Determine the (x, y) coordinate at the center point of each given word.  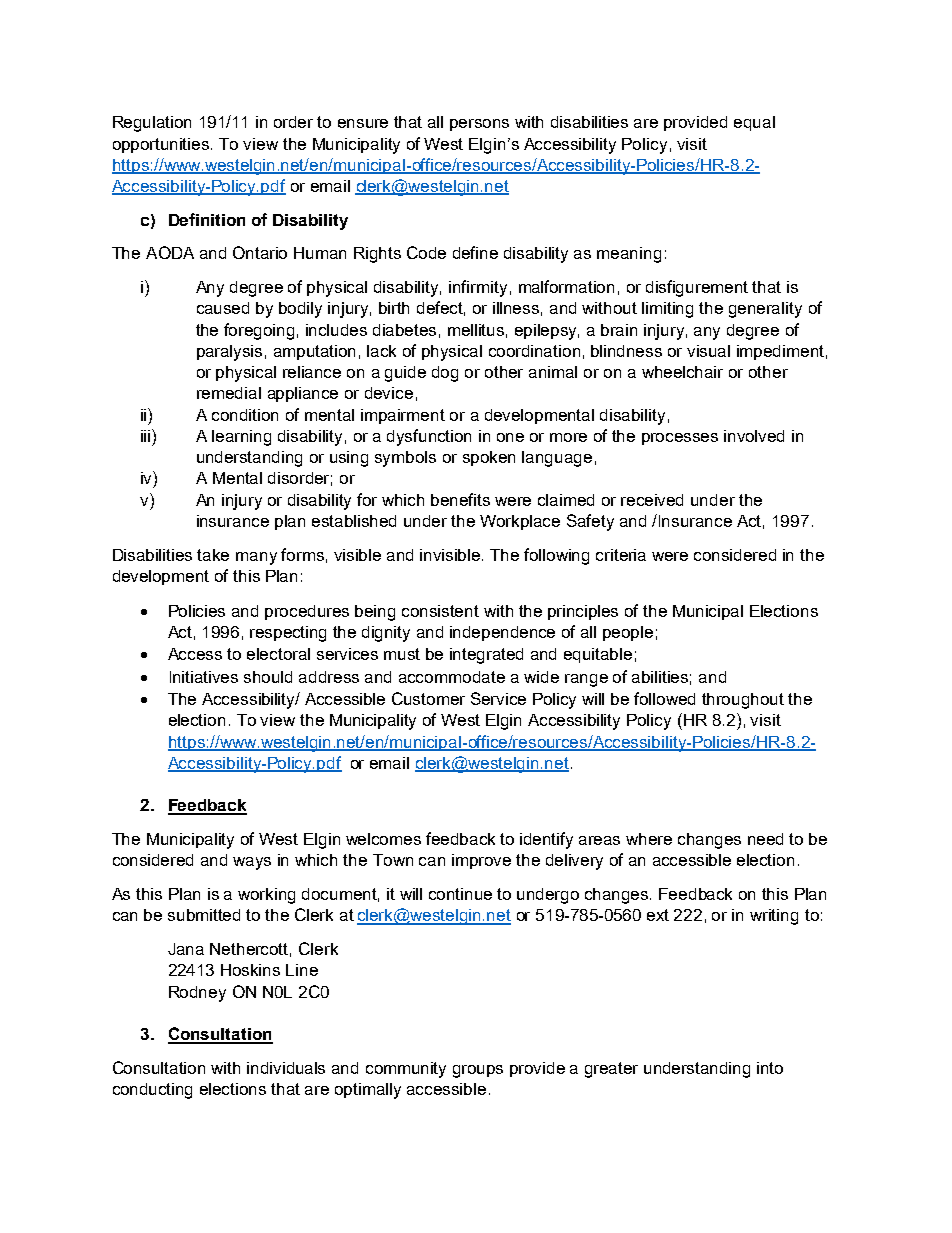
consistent (440, 611)
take (213, 555)
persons (479, 125)
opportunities (162, 145)
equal (754, 123)
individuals (286, 1068)
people (628, 633)
